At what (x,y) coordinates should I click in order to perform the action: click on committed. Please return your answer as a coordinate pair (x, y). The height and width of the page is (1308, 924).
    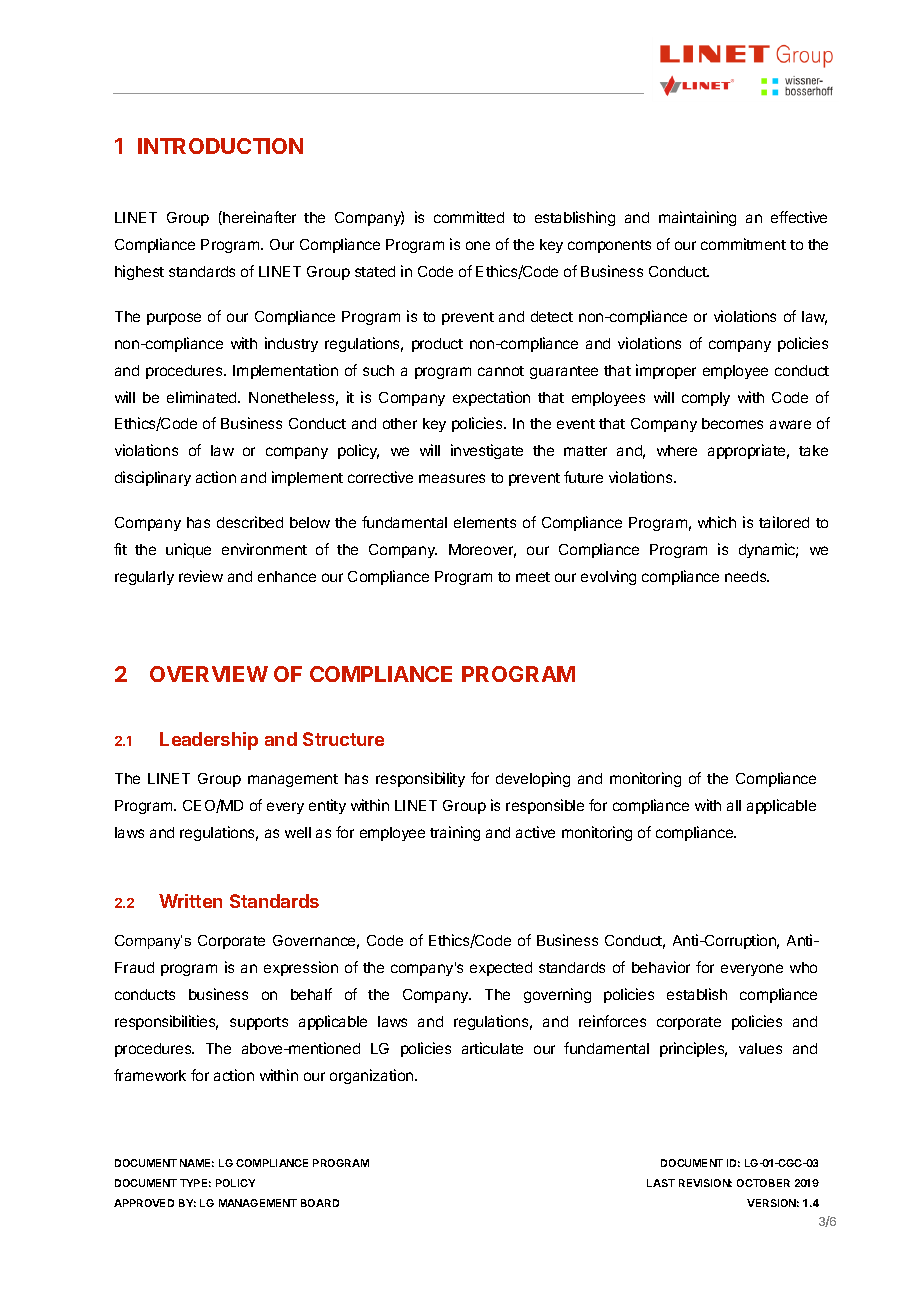
    Looking at the image, I should click on (469, 217).
